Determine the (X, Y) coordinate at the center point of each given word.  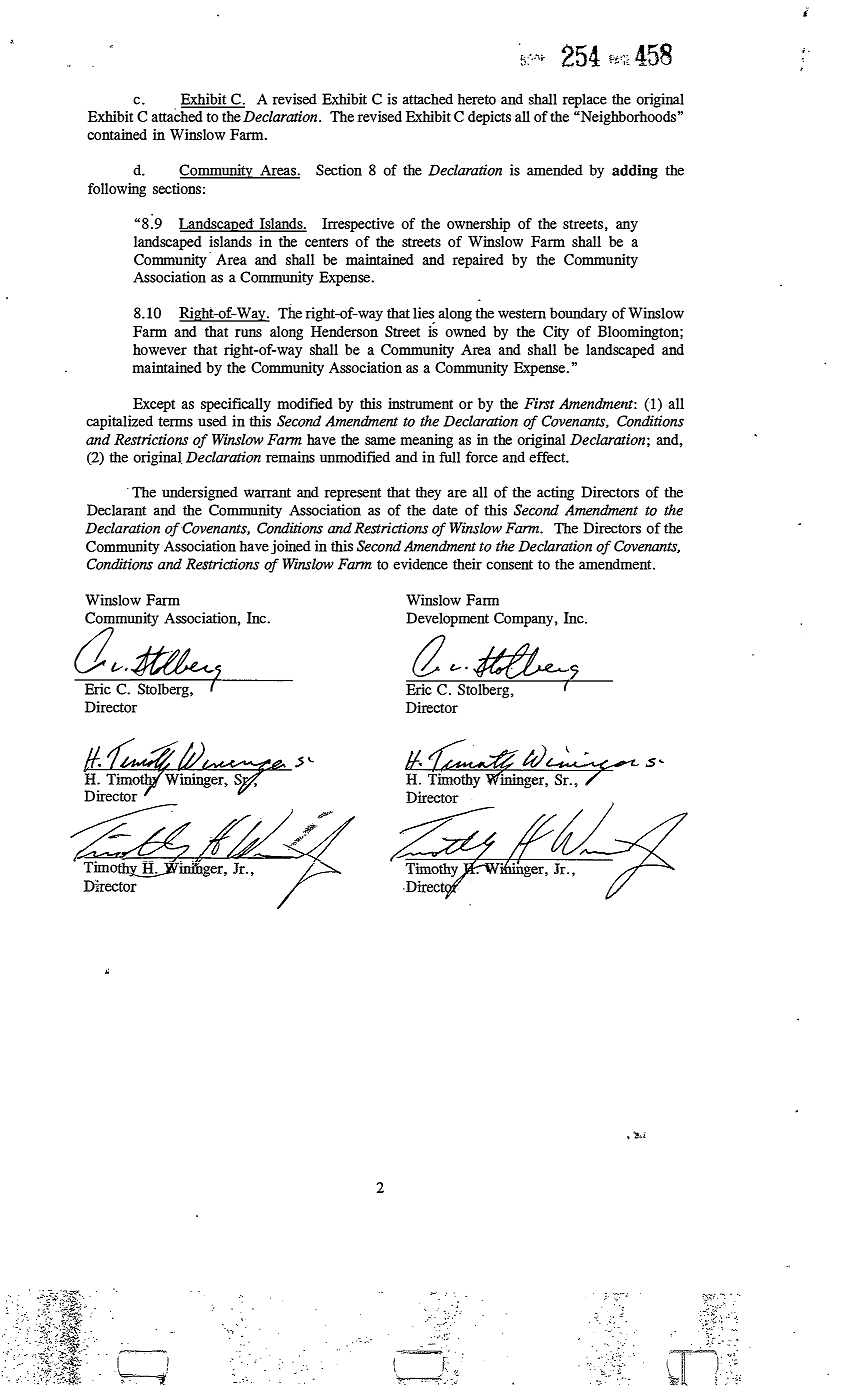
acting (555, 493)
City (556, 333)
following (117, 189)
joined (291, 547)
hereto (477, 99)
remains (290, 457)
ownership (478, 225)
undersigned (200, 493)
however (160, 349)
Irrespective (358, 225)
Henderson (344, 331)
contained (117, 134)
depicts (489, 118)
